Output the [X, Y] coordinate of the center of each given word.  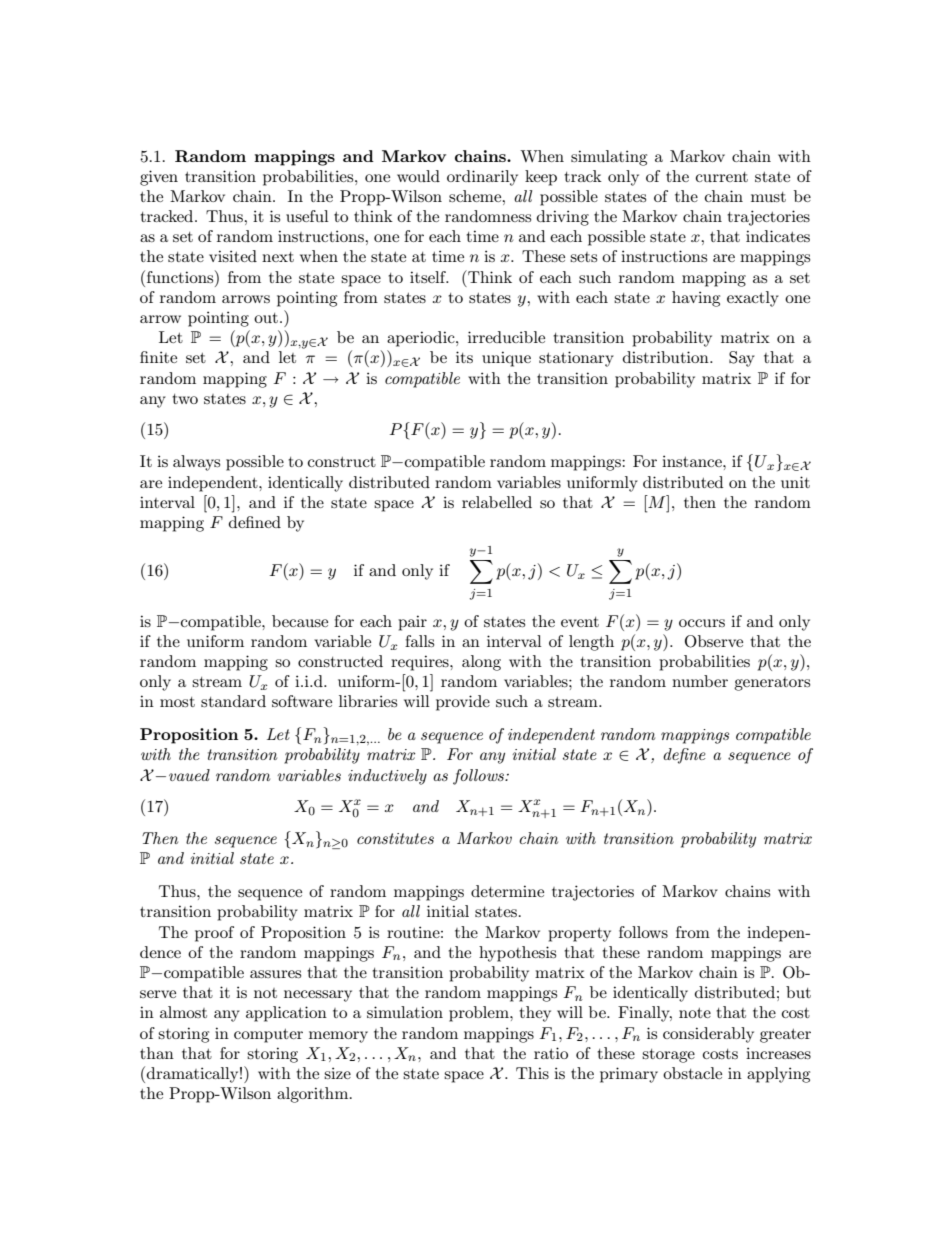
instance [693, 461]
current [722, 177]
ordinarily [482, 178]
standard [233, 701]
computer [268, 1036]
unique [506, 359]
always [196, 463]
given [159, 178]
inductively [387, 777]
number [700, 681]
